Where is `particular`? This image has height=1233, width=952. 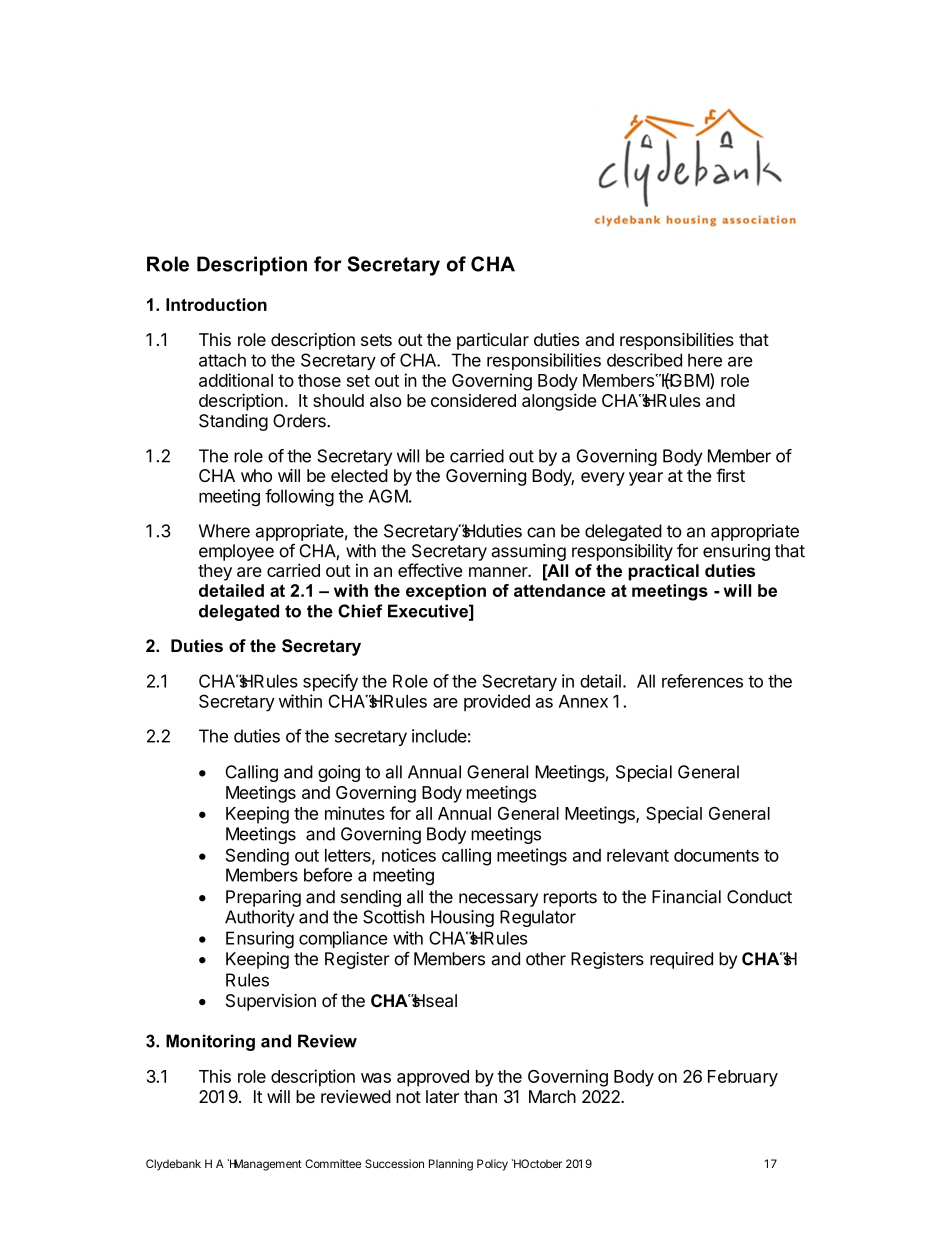
particular is located at coordinates (493, 341).
